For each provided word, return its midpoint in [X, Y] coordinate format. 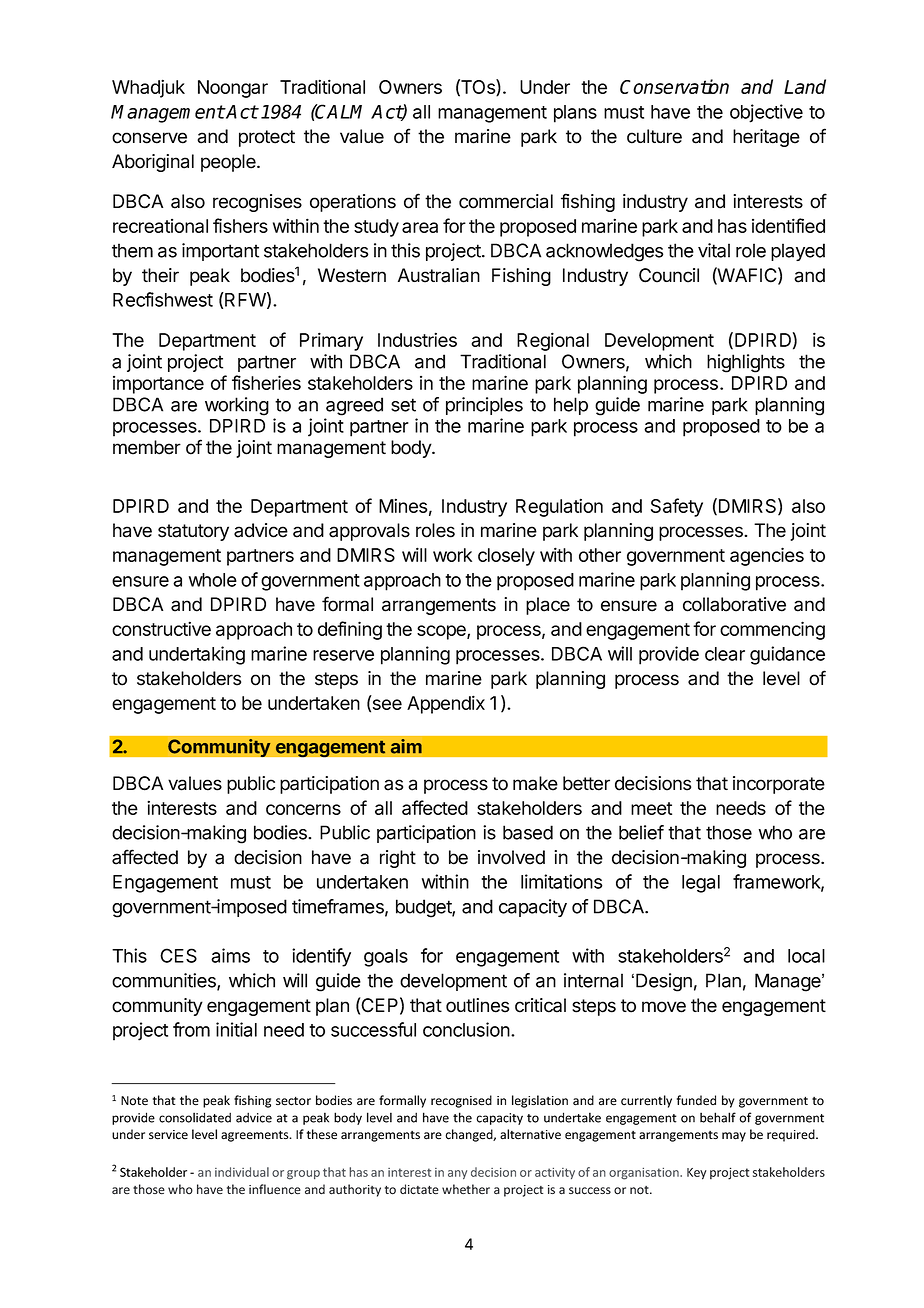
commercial [506, 201]
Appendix [446, 704]
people [229, 163]
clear [725, 654]
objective [766, 113]
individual [242, 1172]
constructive [161, 628]
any [457, 1174]
